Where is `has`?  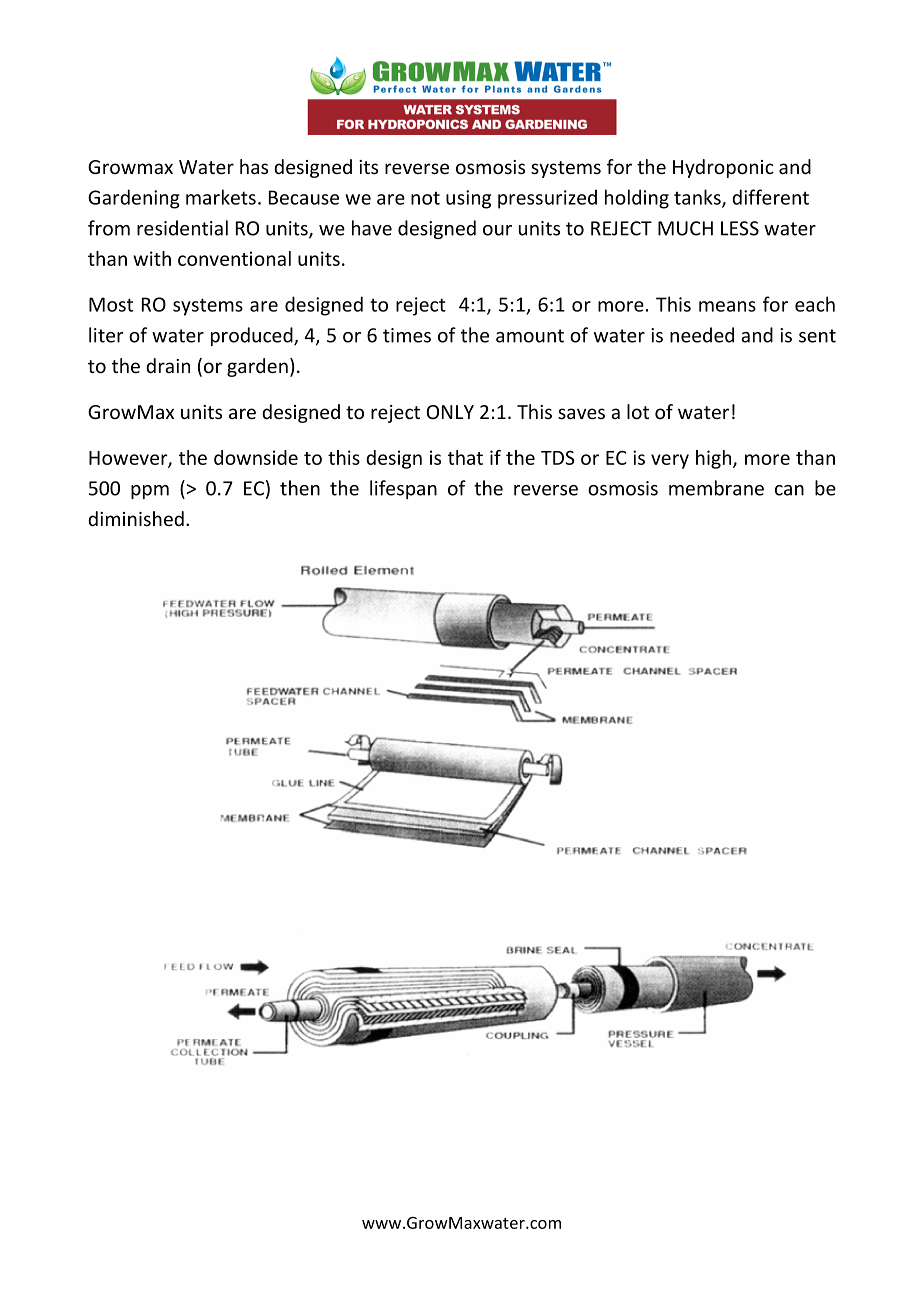 has is located at coordinates (254, 166).
